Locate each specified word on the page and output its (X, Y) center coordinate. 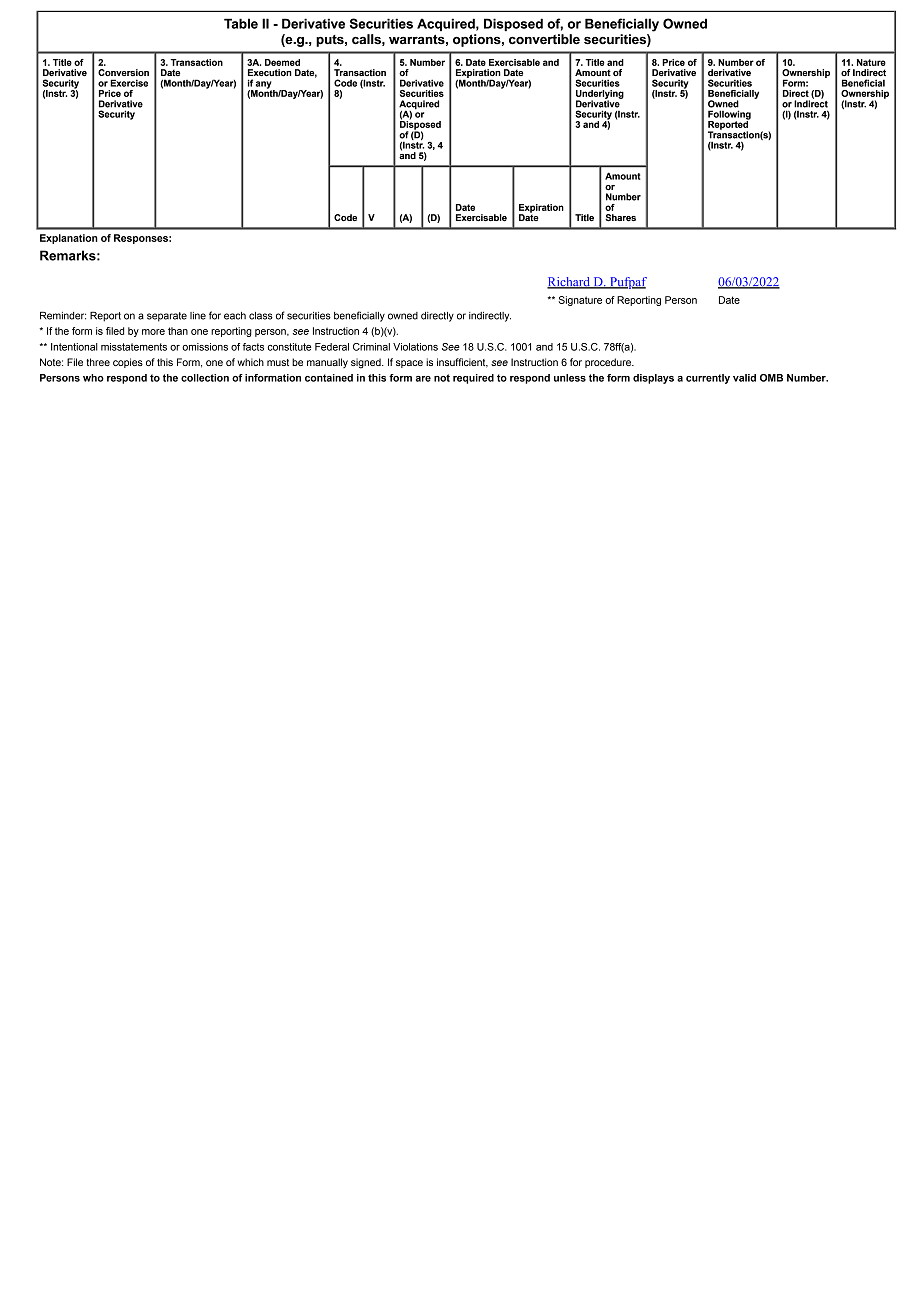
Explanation (69, 239)
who (93, 378)
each (235, 316)
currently (708, 379)
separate (167, 317)
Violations (415, 347)
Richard (569, 283)
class (261, 316)
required (473, 379)
